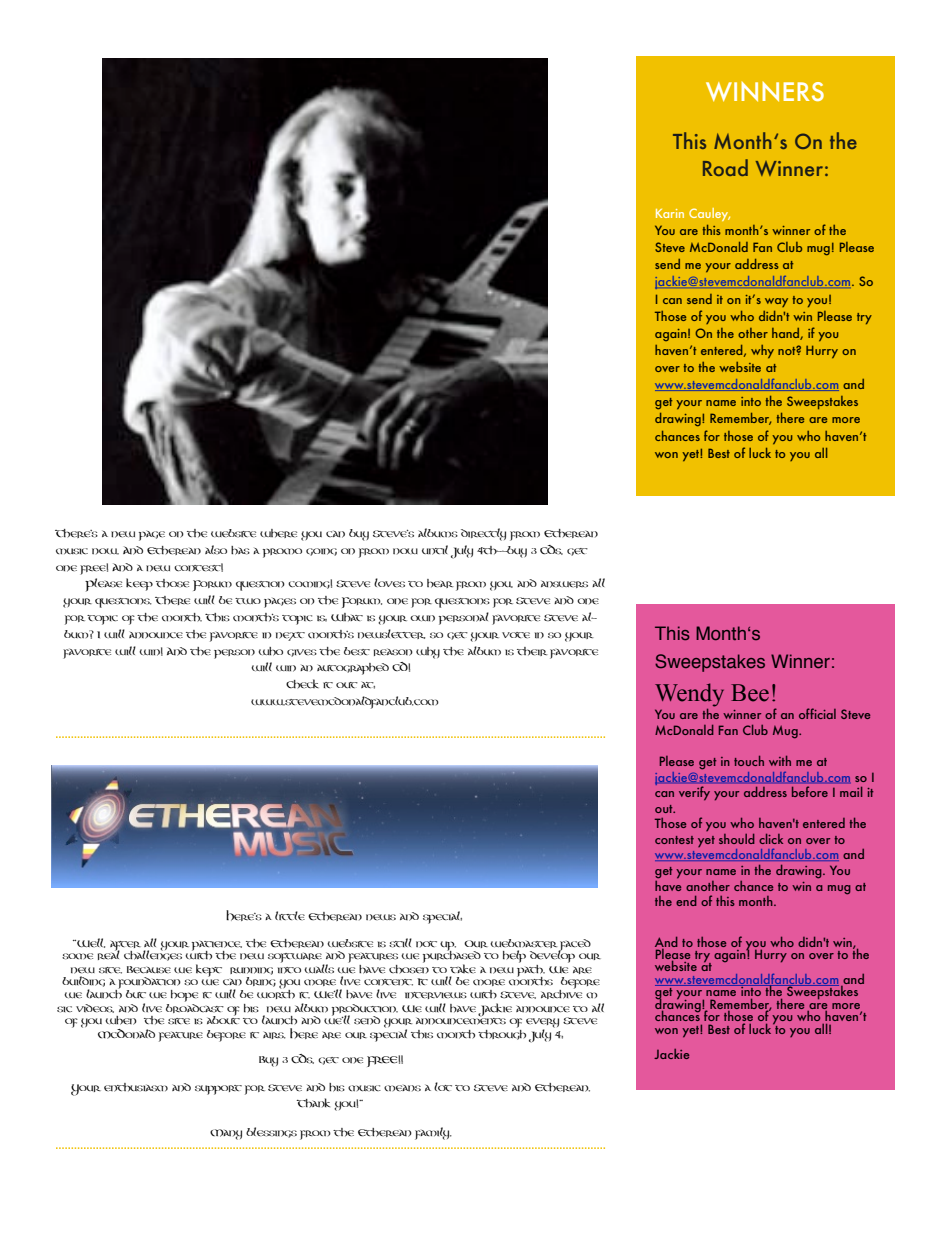  What do you see at coordinates (136, 1087) in the document?
I see `enthusiasm` at bounding box center [136, 1087].
